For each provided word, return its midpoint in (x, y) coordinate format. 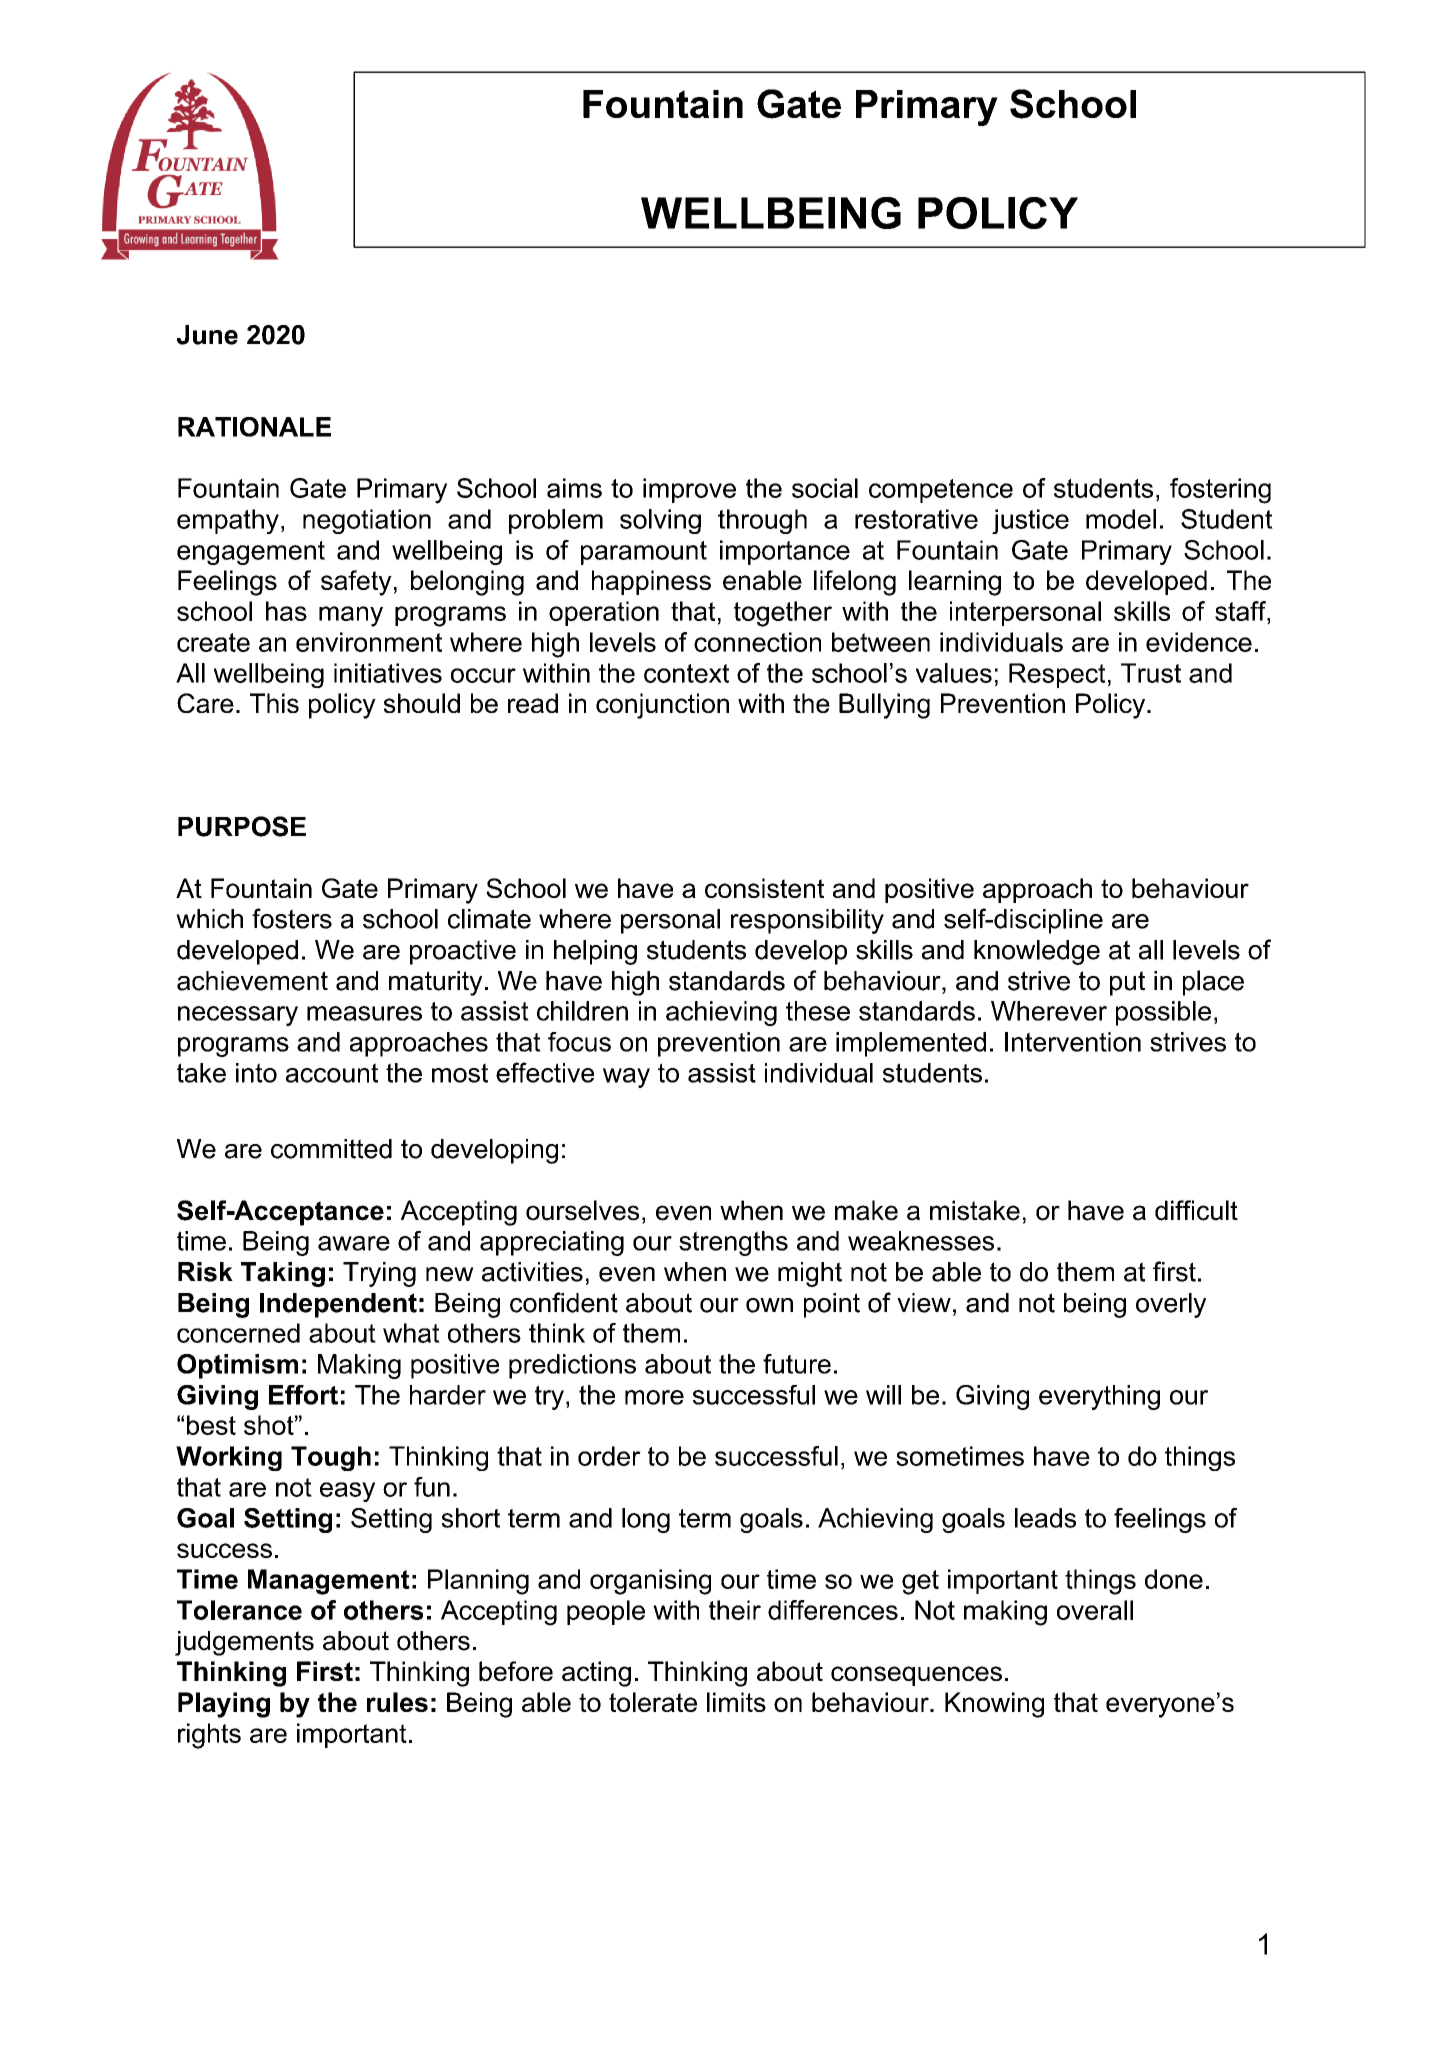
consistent (764, 888)
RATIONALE (254, 427)
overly (1171, 1305)
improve (689, 490)
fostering (1220, 491)
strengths (733, 1243)
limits (736, 1702)
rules (397, 1702)
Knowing (994, 1705)
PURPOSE (242, 826)
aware (354, 1243)
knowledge (1037, 952)
